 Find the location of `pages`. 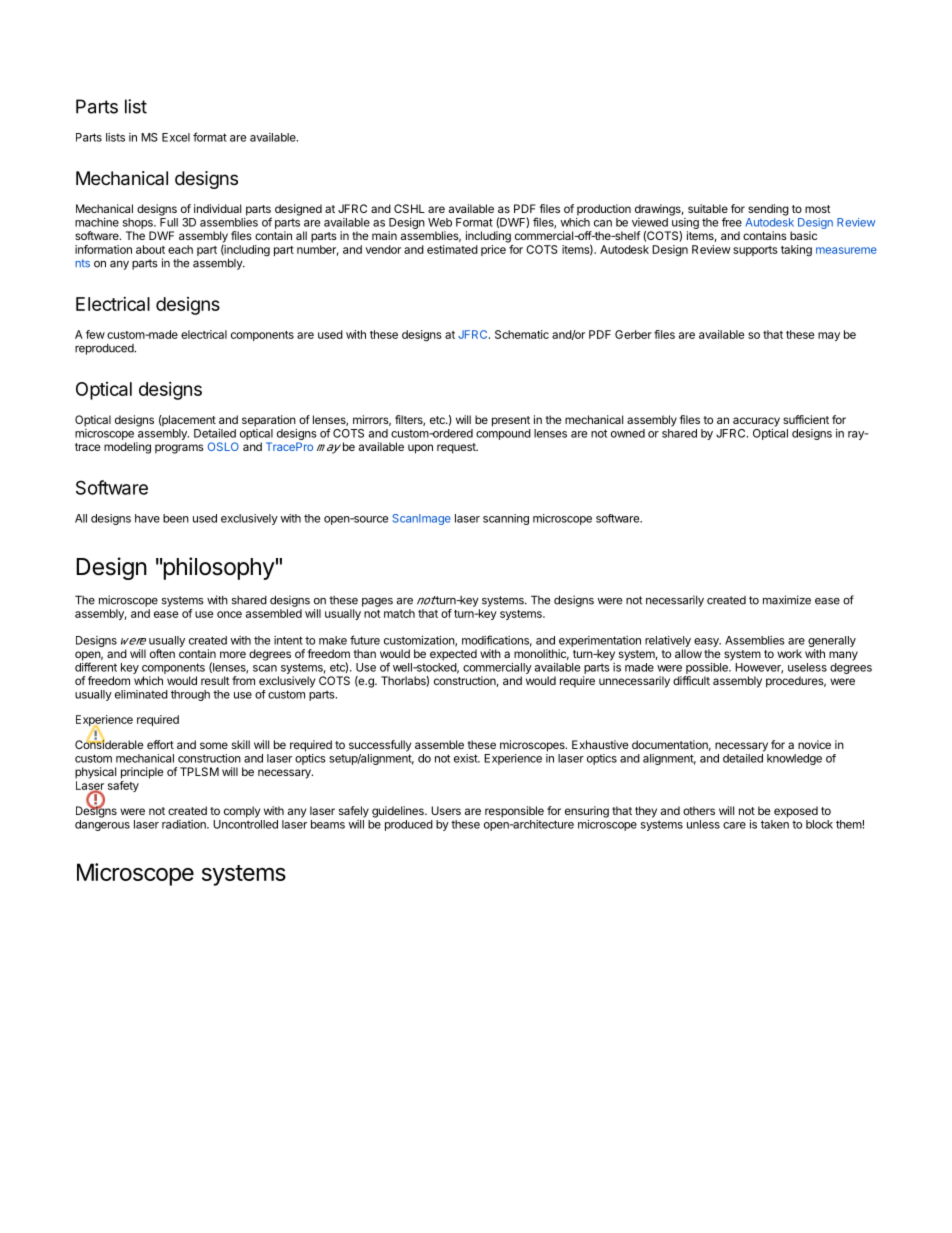

pages is located at coordinates (377, 602).
